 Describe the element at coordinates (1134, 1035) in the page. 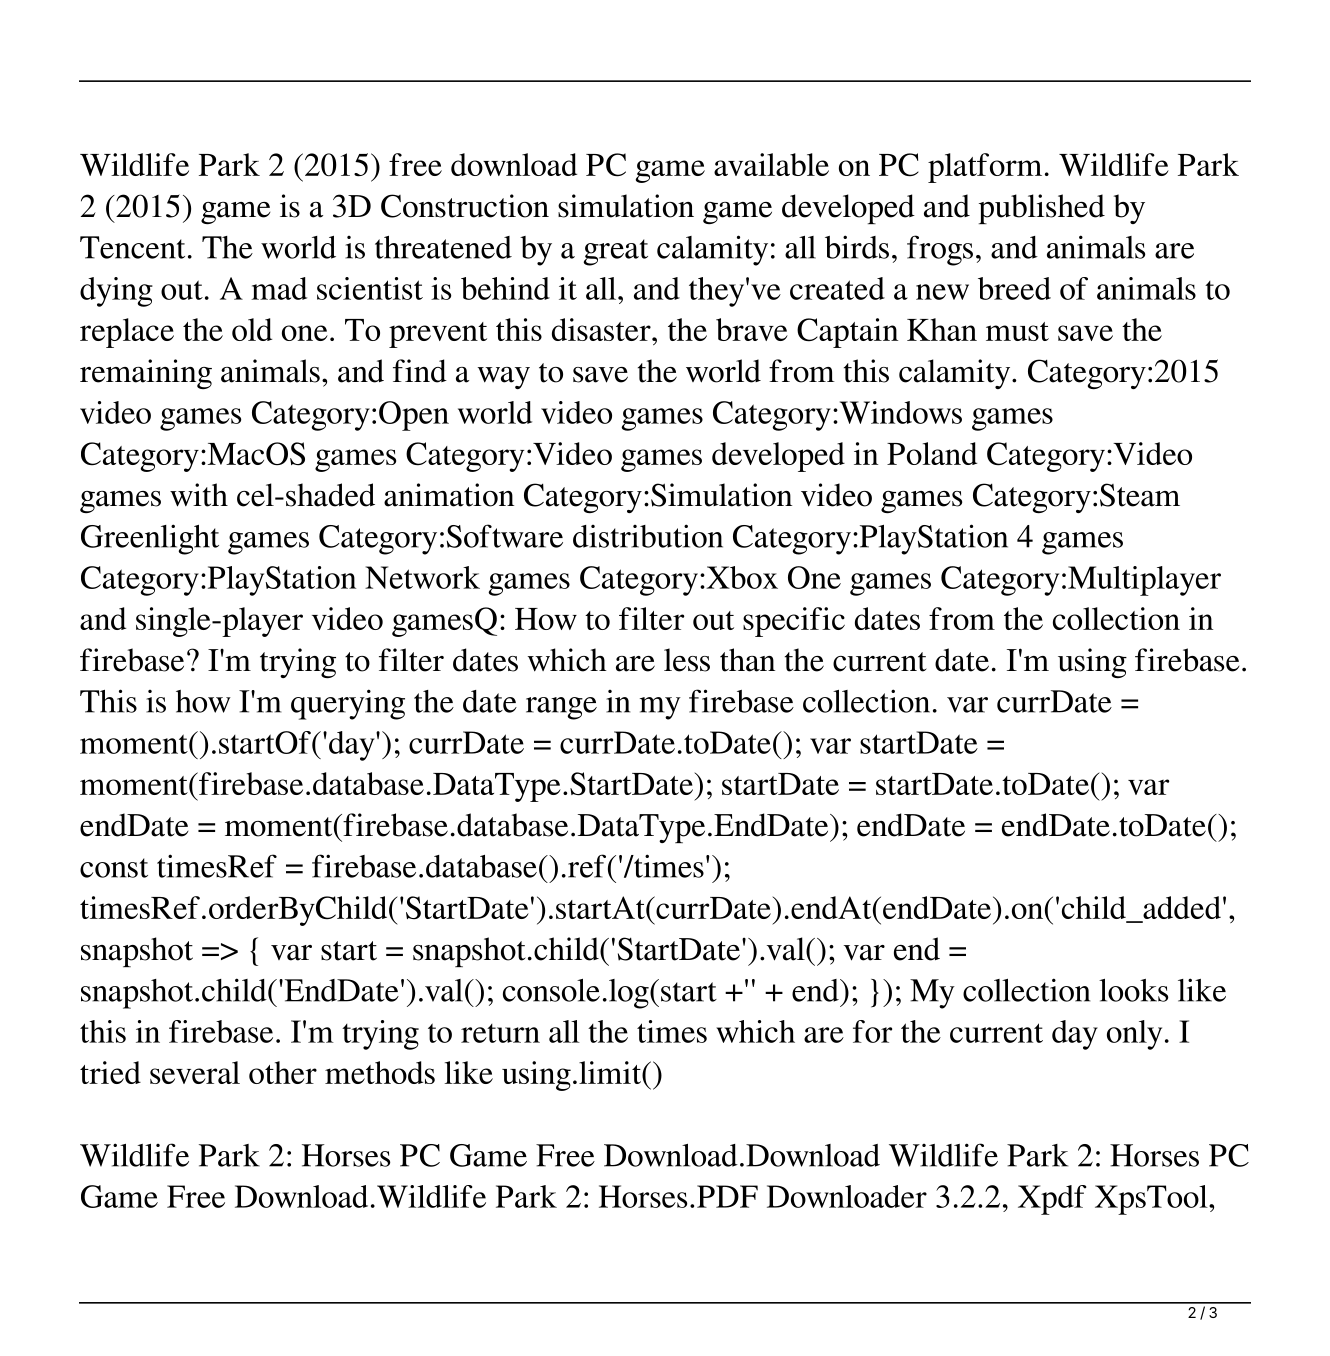

I see `only` at that location.
